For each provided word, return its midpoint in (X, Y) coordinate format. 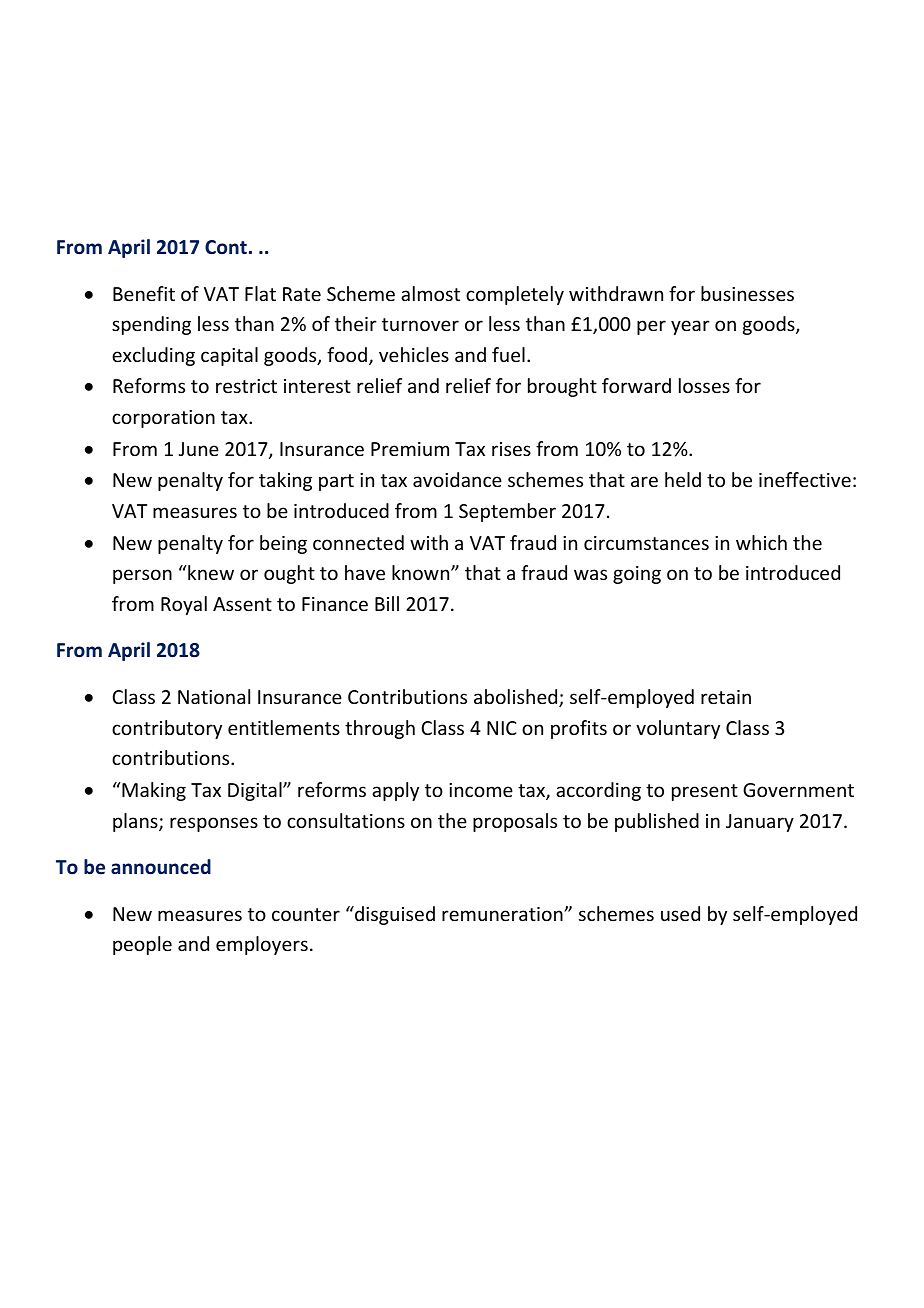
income (481, 790)
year (690, 327)
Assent (242, 604)
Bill (387, 603)
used (680, 913)
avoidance (457, 479)
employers (262, 945)
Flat (260, 293)
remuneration (503, 914)
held (683, 479)
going (637, 575)
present (705, 792)
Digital (256, 791)
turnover (420, 324)
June (199, 449)
